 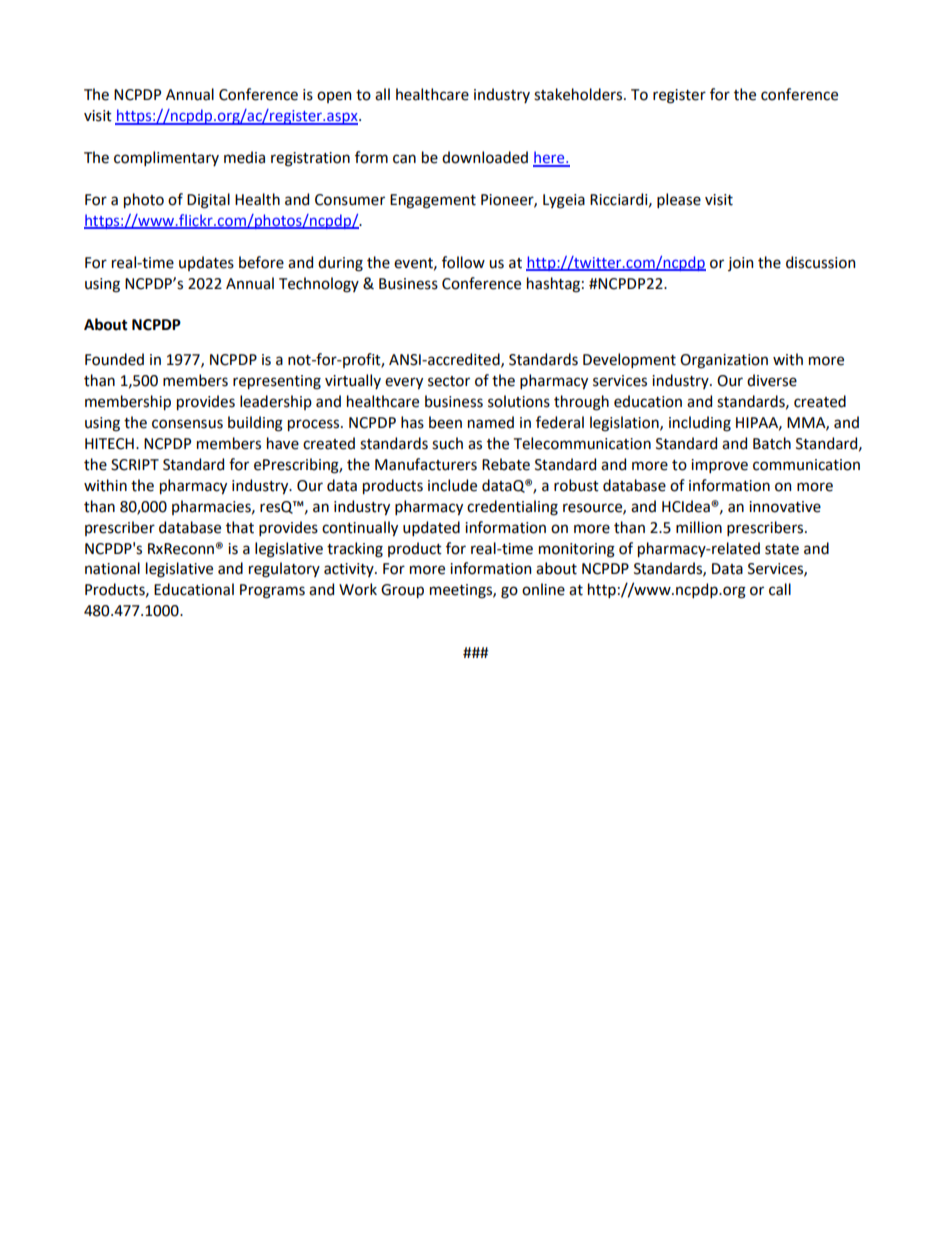 What do you see at coordinates (679, 200) in the image?
I see `please` at bounding box center [679, 200].
